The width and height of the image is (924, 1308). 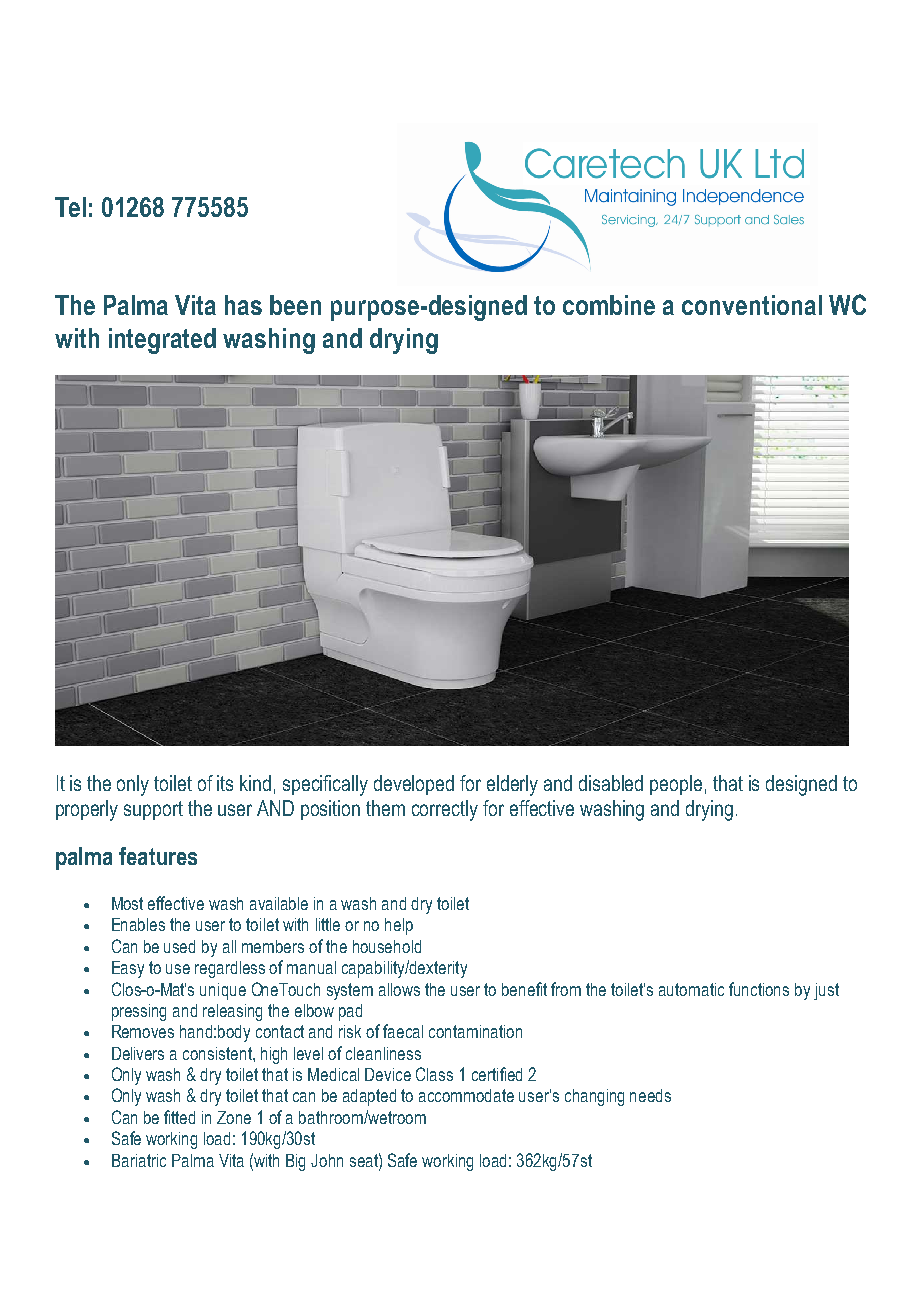 I want to click on fitted, so click(x=179, y=1117).
